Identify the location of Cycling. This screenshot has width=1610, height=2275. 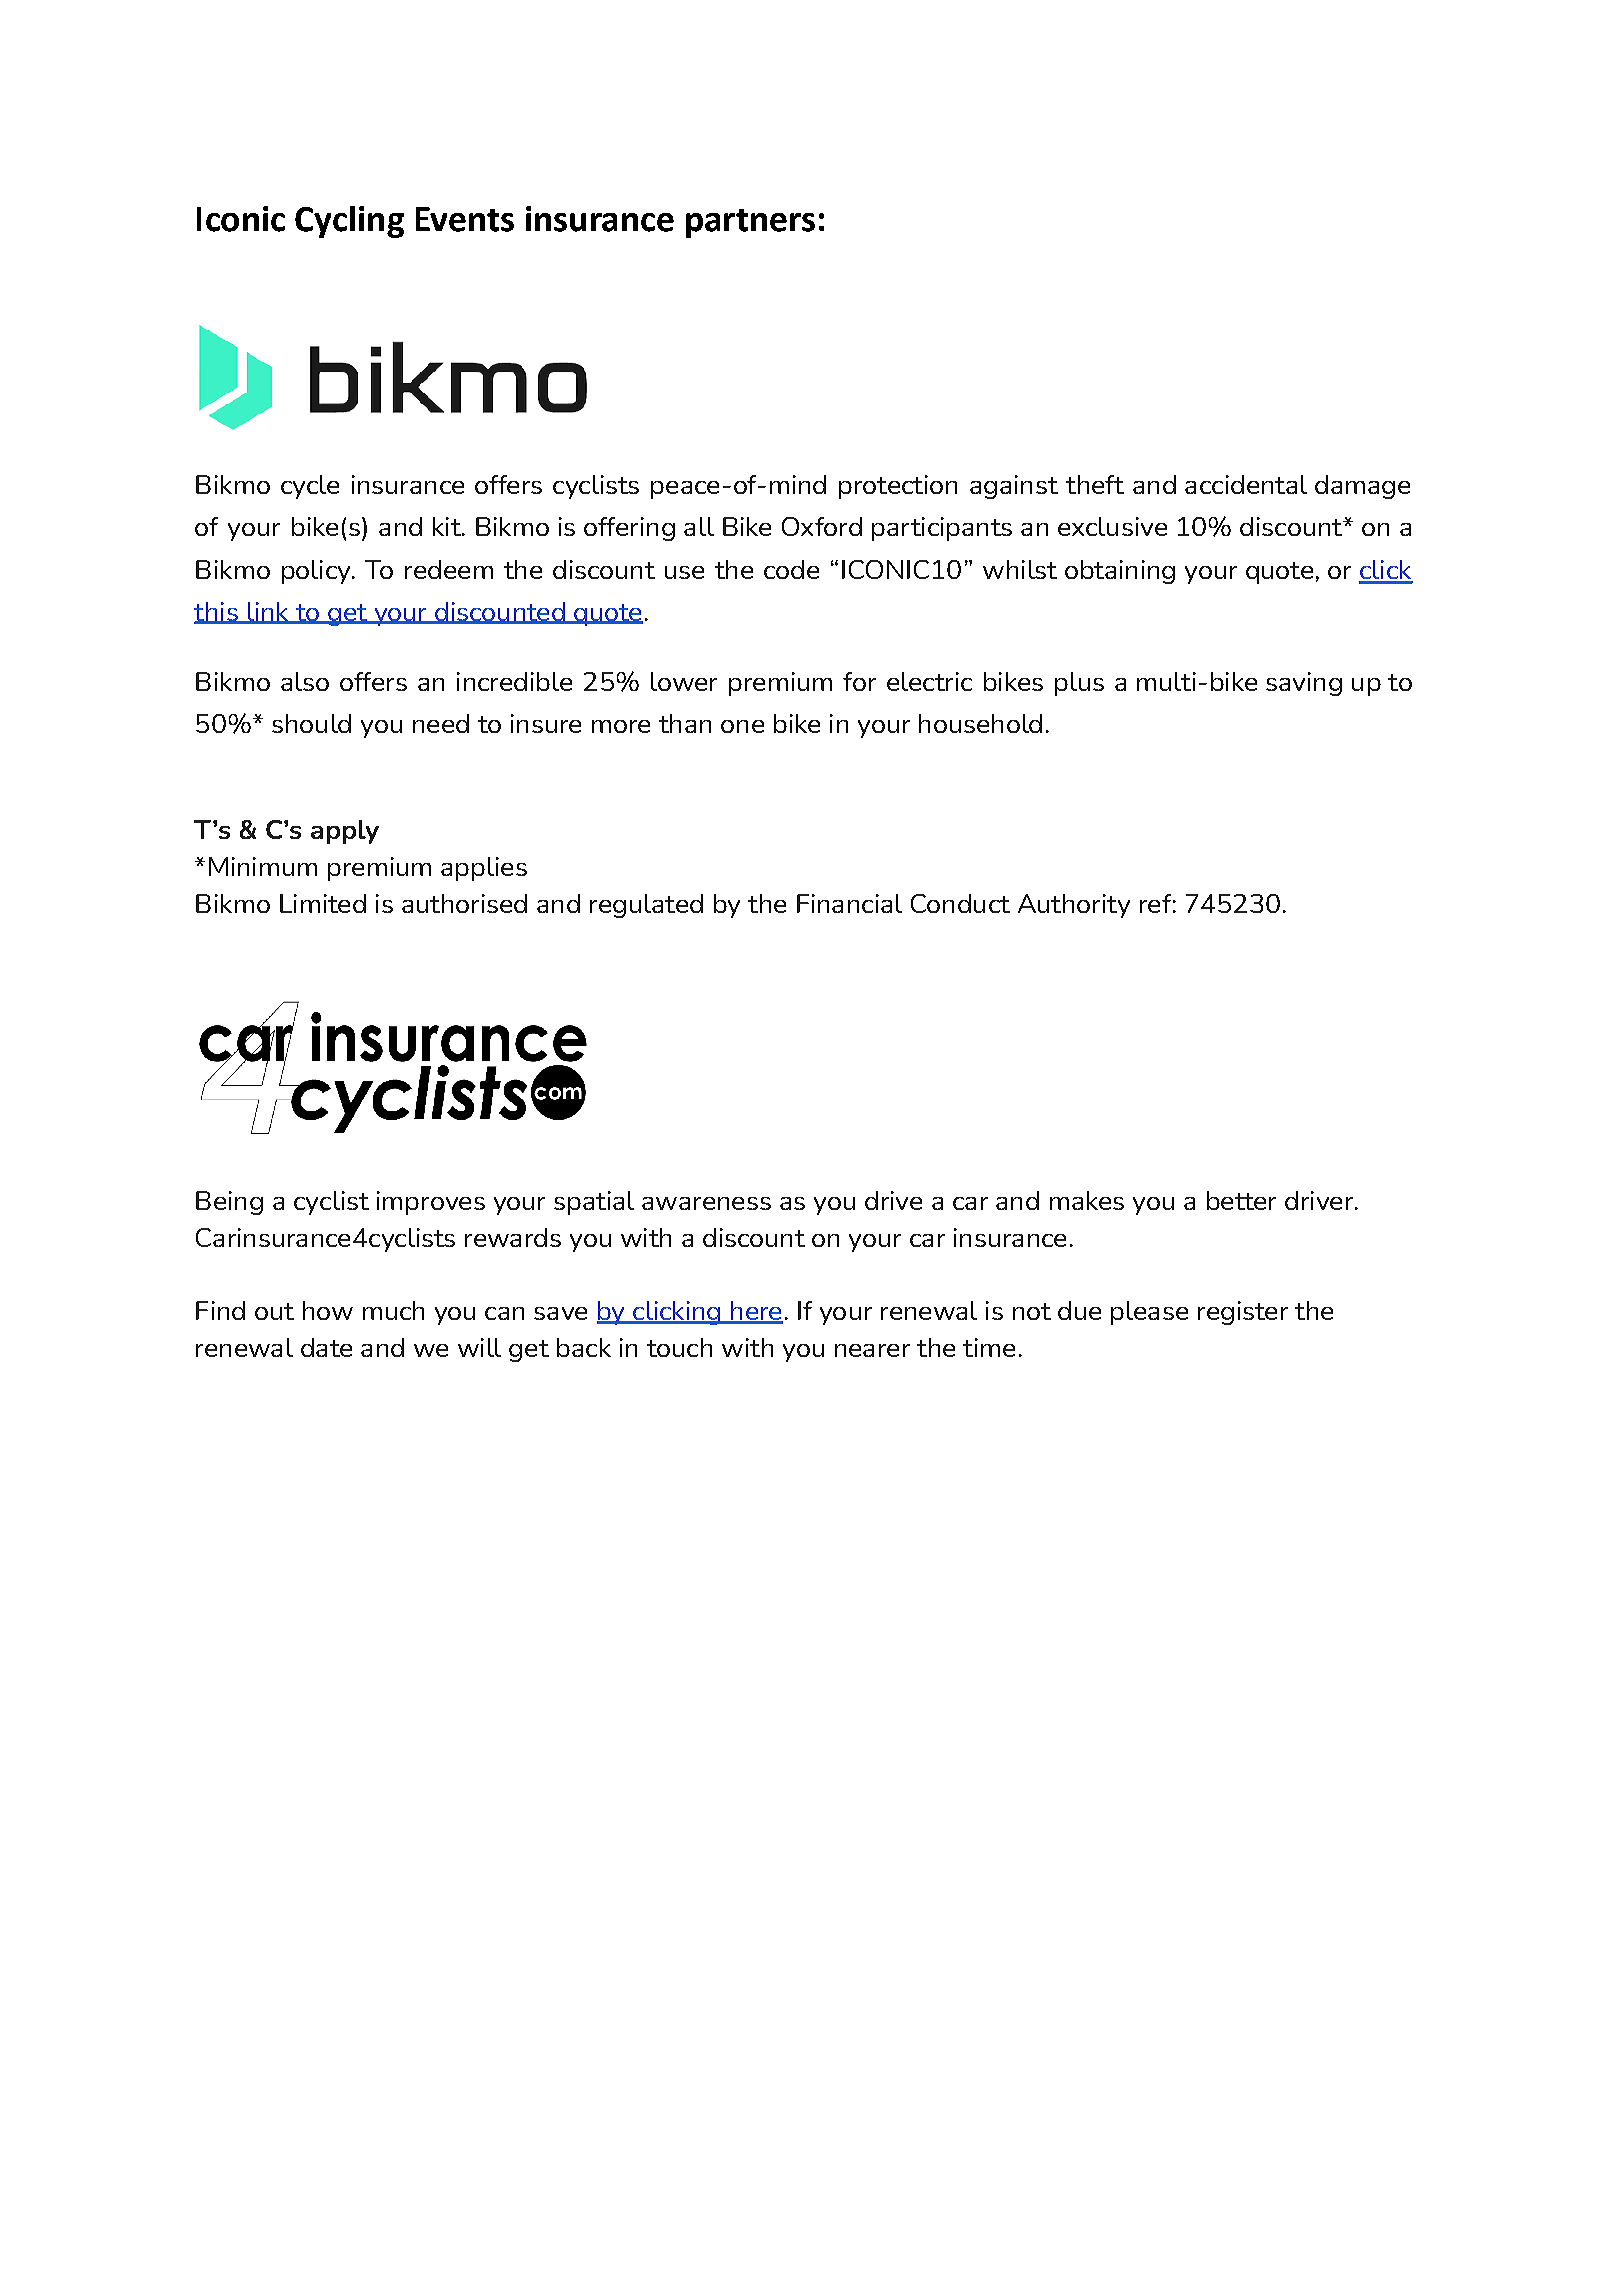
(349, 222).
